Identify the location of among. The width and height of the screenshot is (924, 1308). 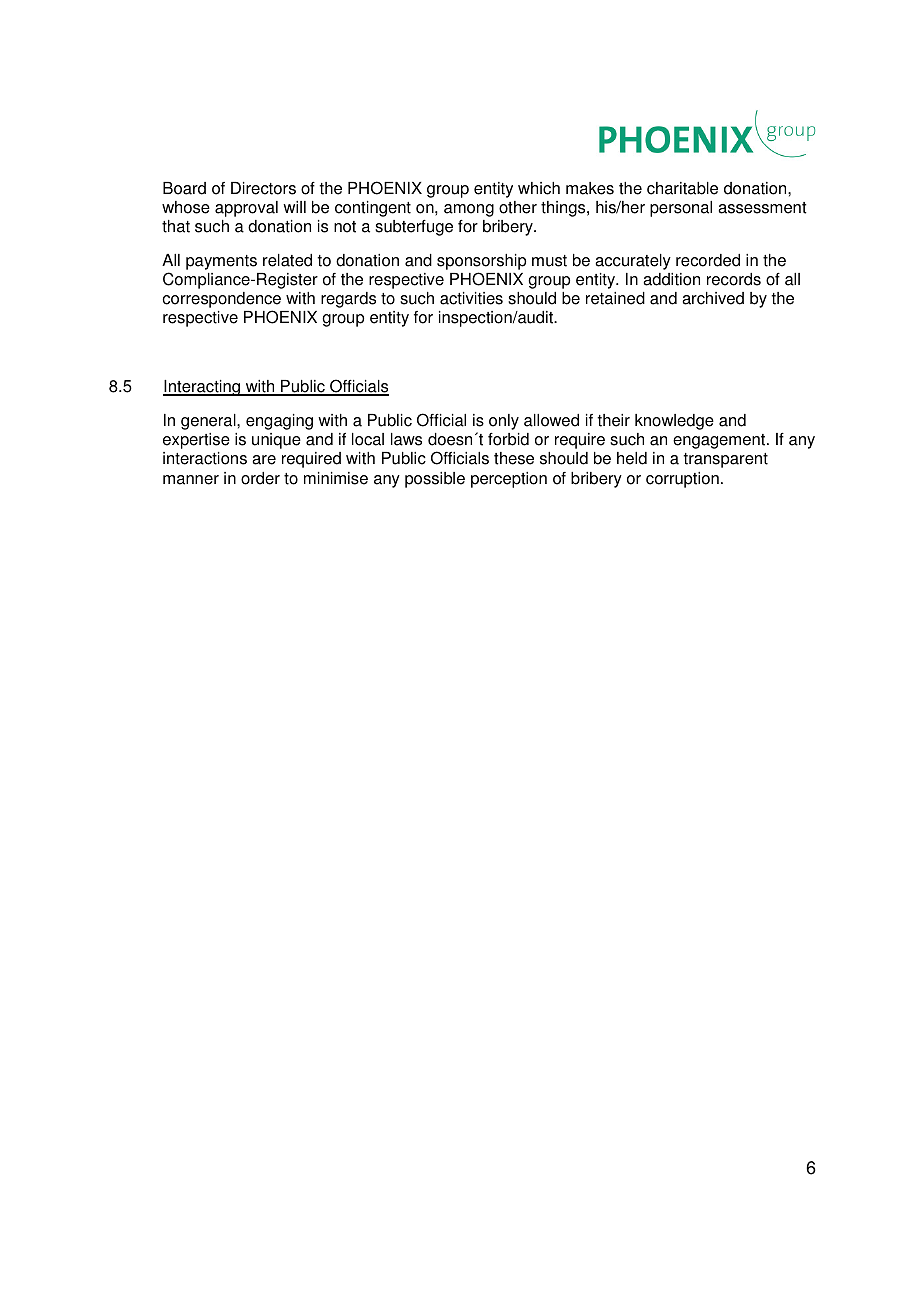
(469, 210).
